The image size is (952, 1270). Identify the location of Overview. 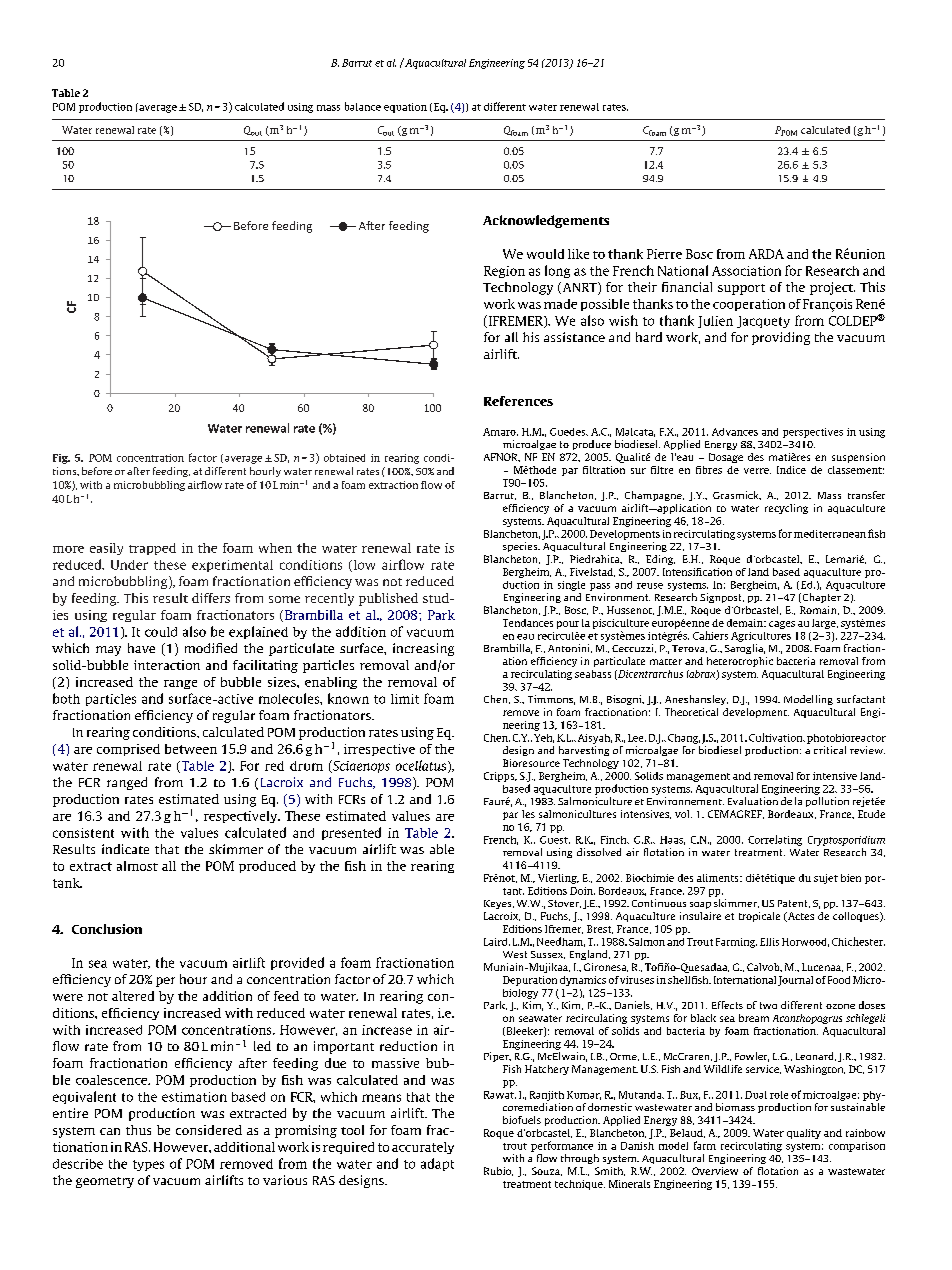
(715, 1171).
